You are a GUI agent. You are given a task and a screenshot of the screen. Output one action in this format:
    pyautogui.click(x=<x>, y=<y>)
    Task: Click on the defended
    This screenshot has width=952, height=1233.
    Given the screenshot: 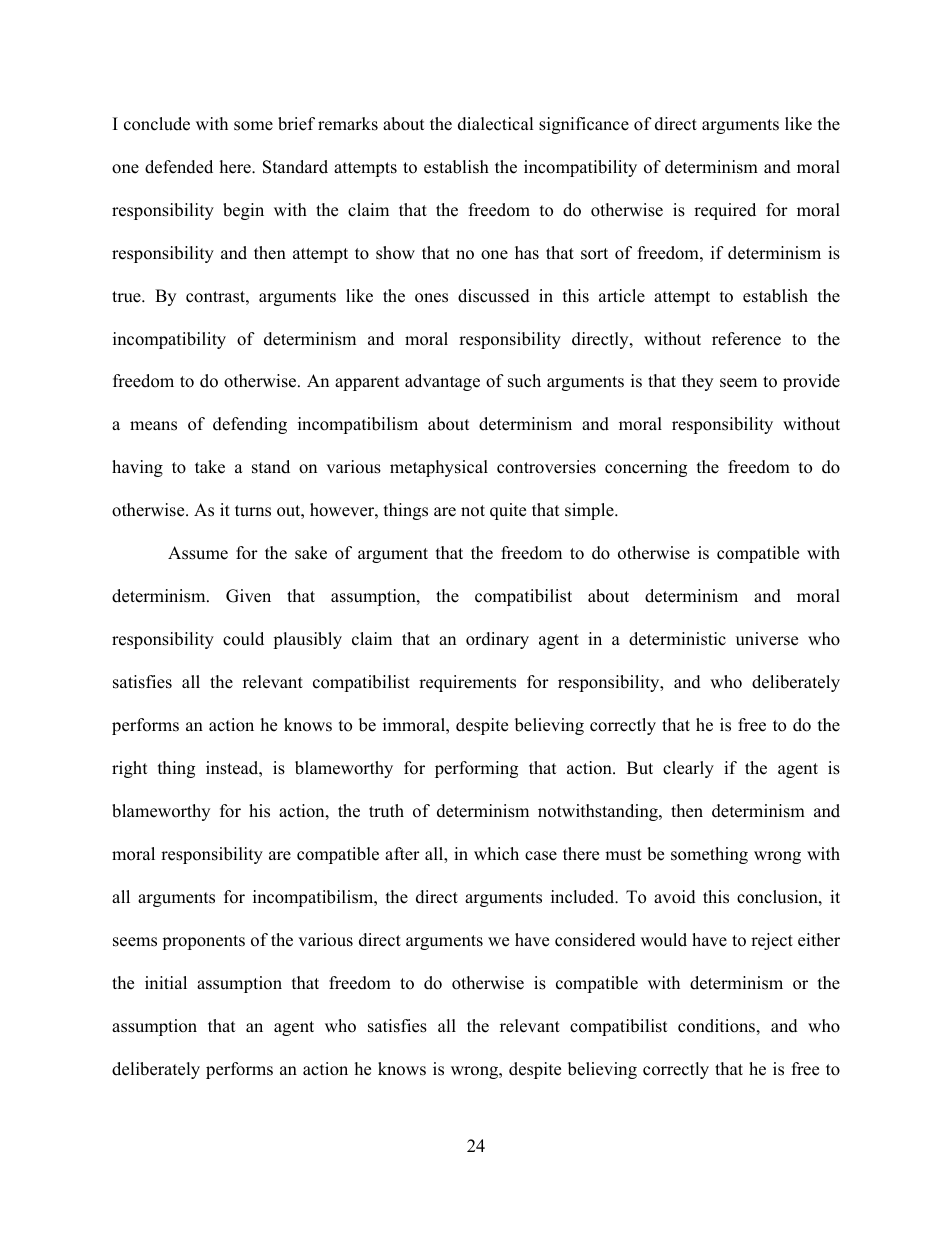 What is the action you would take?
    pyautogui.click(x=179, y=167)
